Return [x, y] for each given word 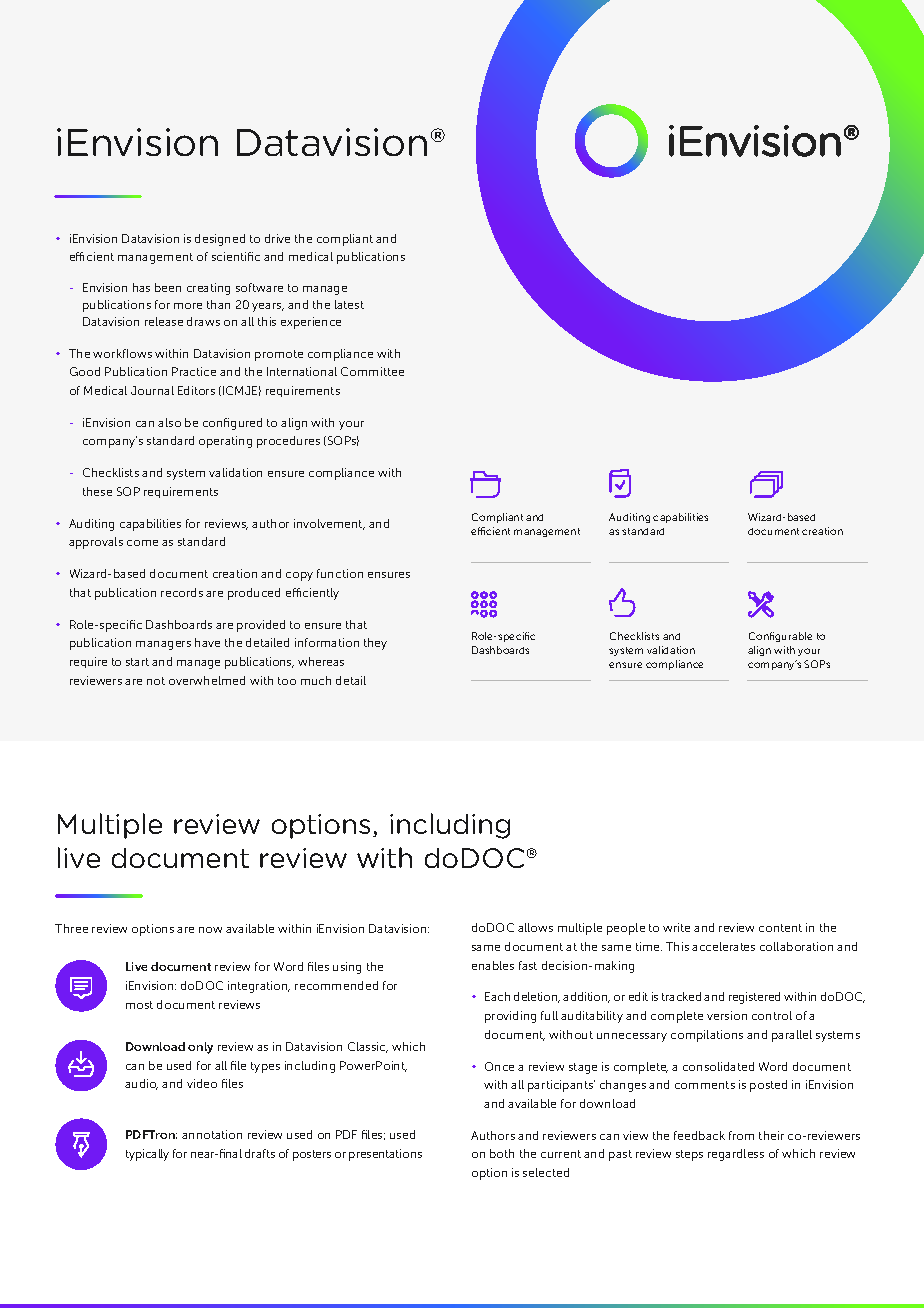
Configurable [780, 637]
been [168, 287]
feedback [699, 1135]
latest [349, 304]
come [142, 543]
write [676, 927]
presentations [385, 1155]
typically [147, 1155]
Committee [372, 371]
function [340, 573]
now [210, 930]
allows [535, 927]
